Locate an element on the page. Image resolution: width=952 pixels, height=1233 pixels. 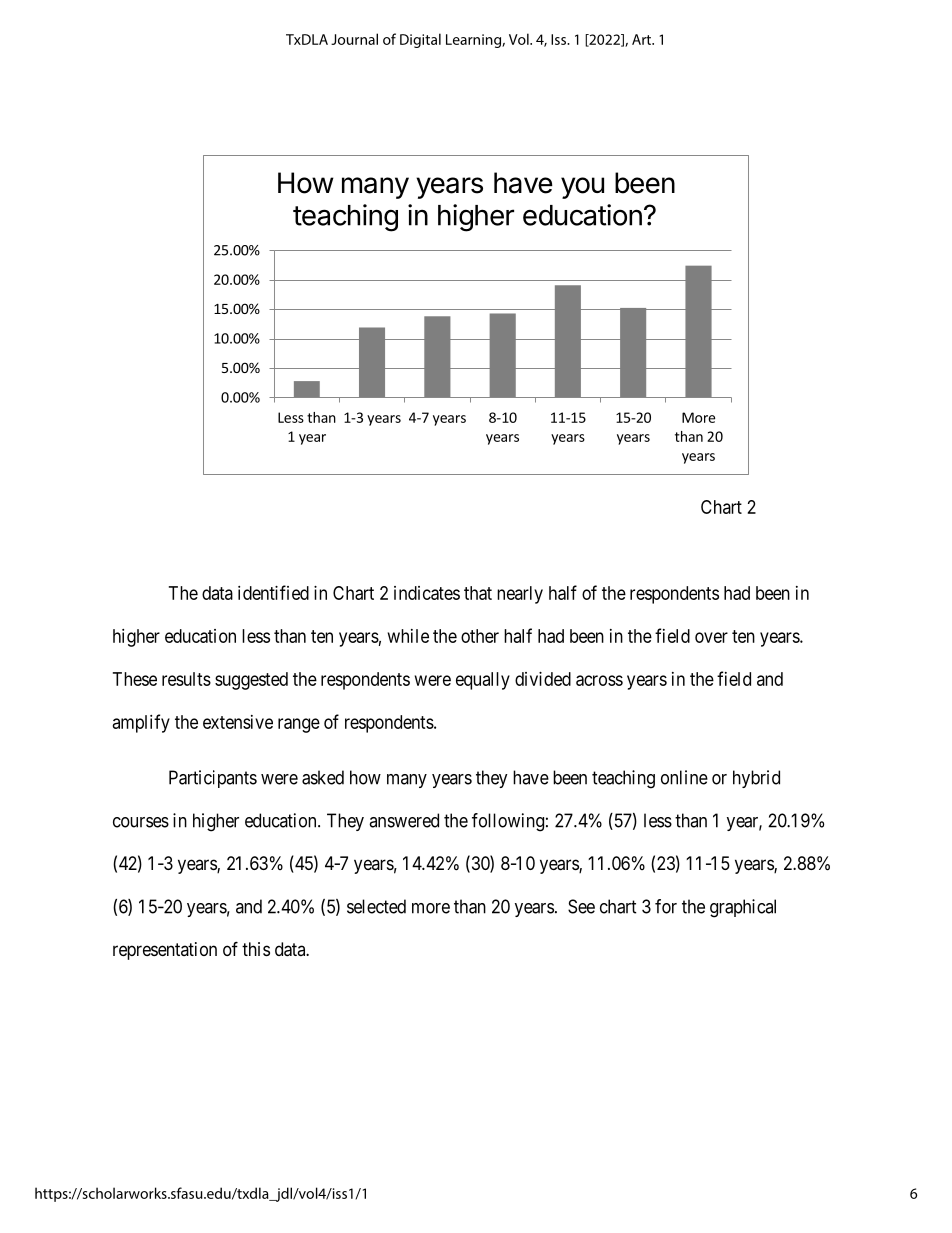
selected is located at coordinates (376, 906).
